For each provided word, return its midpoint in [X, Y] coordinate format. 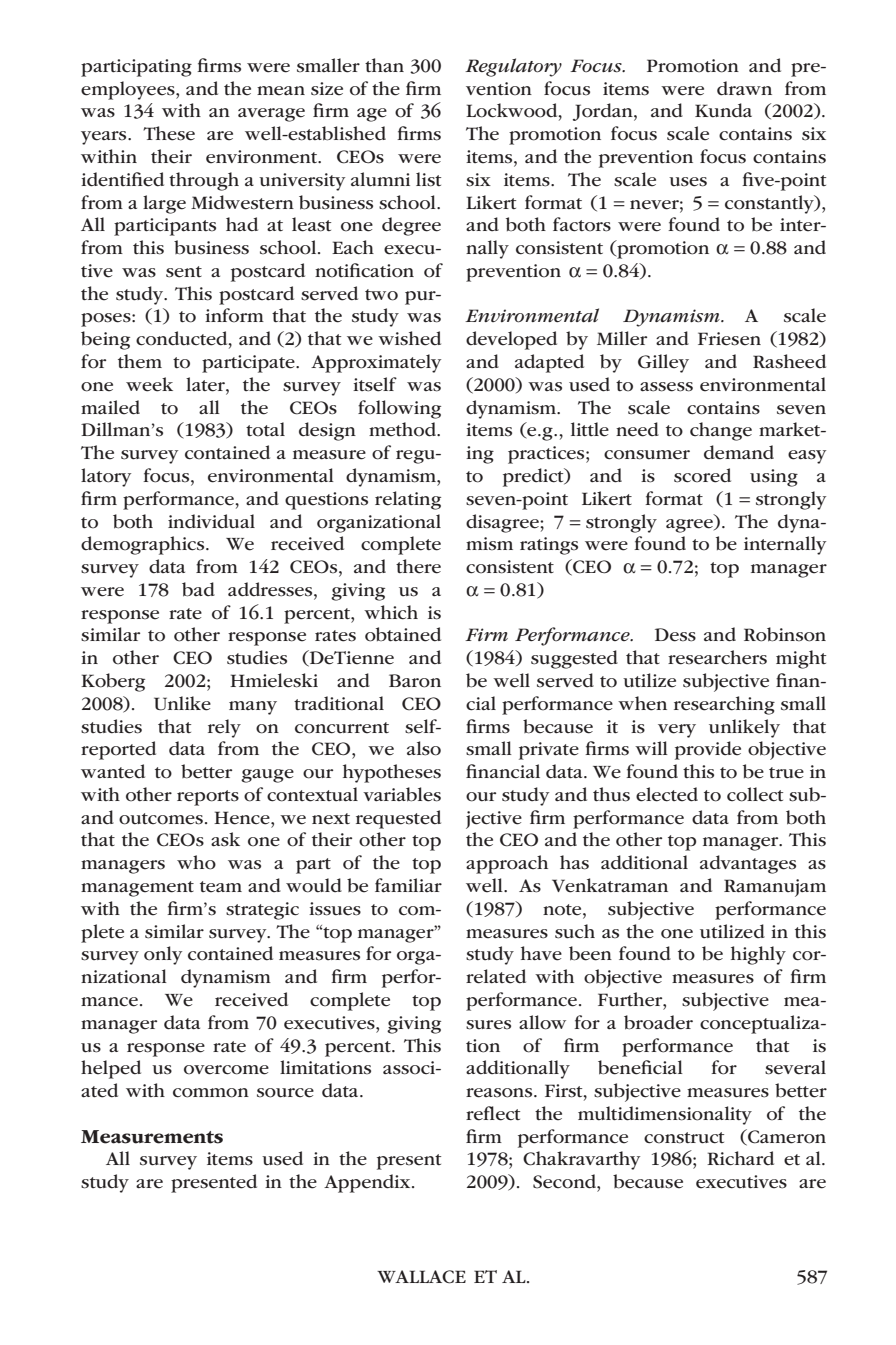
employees [129, 90]
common [211, 1093]
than [384, 65]
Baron [415, 681]
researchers [717, 657]
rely [224, 728]
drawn [744, 88]
